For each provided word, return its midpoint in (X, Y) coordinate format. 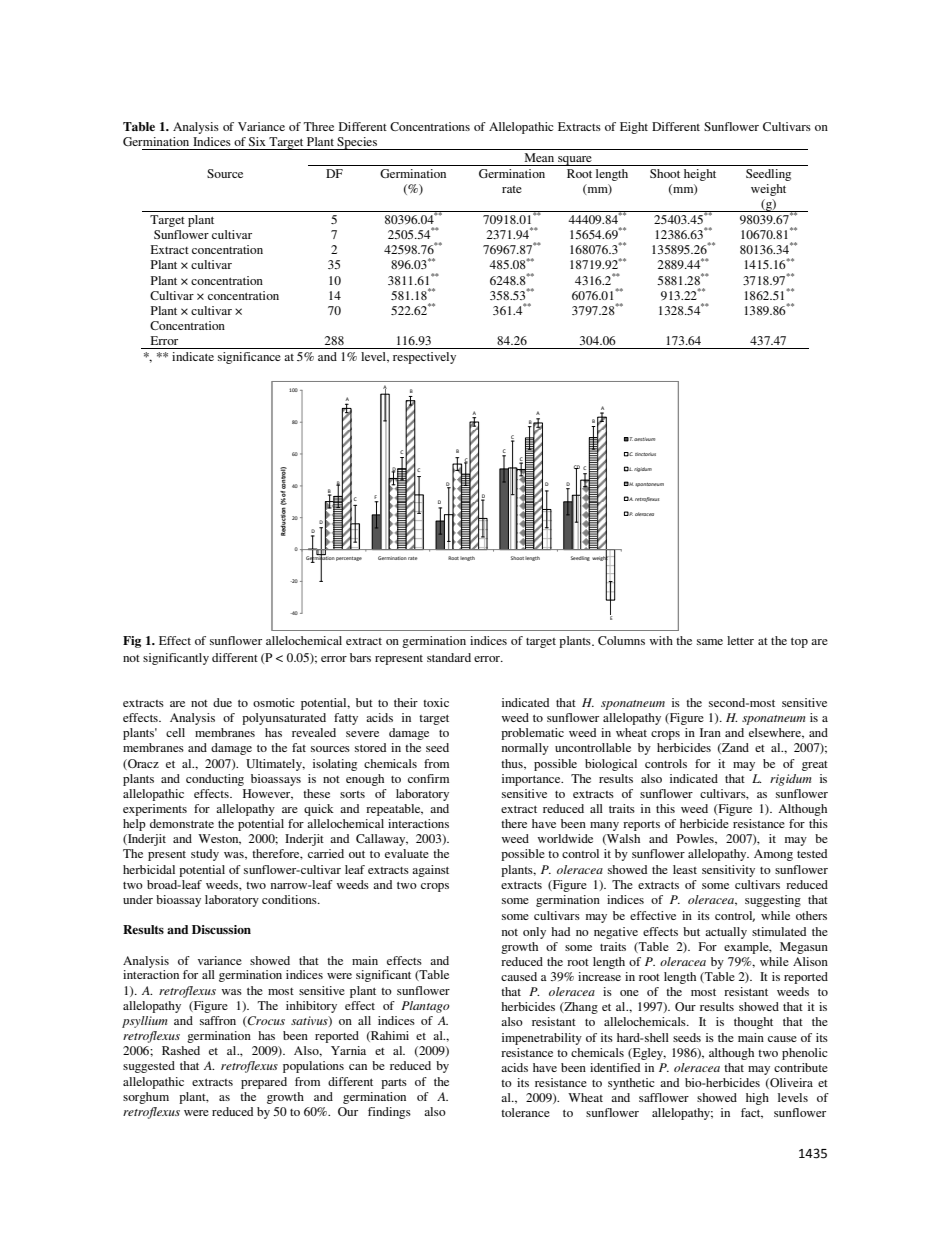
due (222, 702)
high (757, 1099)
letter (740, 640)
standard (449, 657)
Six (257, 141)
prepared (264, 1083)
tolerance (525, 1112)
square (575, 161)
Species (357, 143)
